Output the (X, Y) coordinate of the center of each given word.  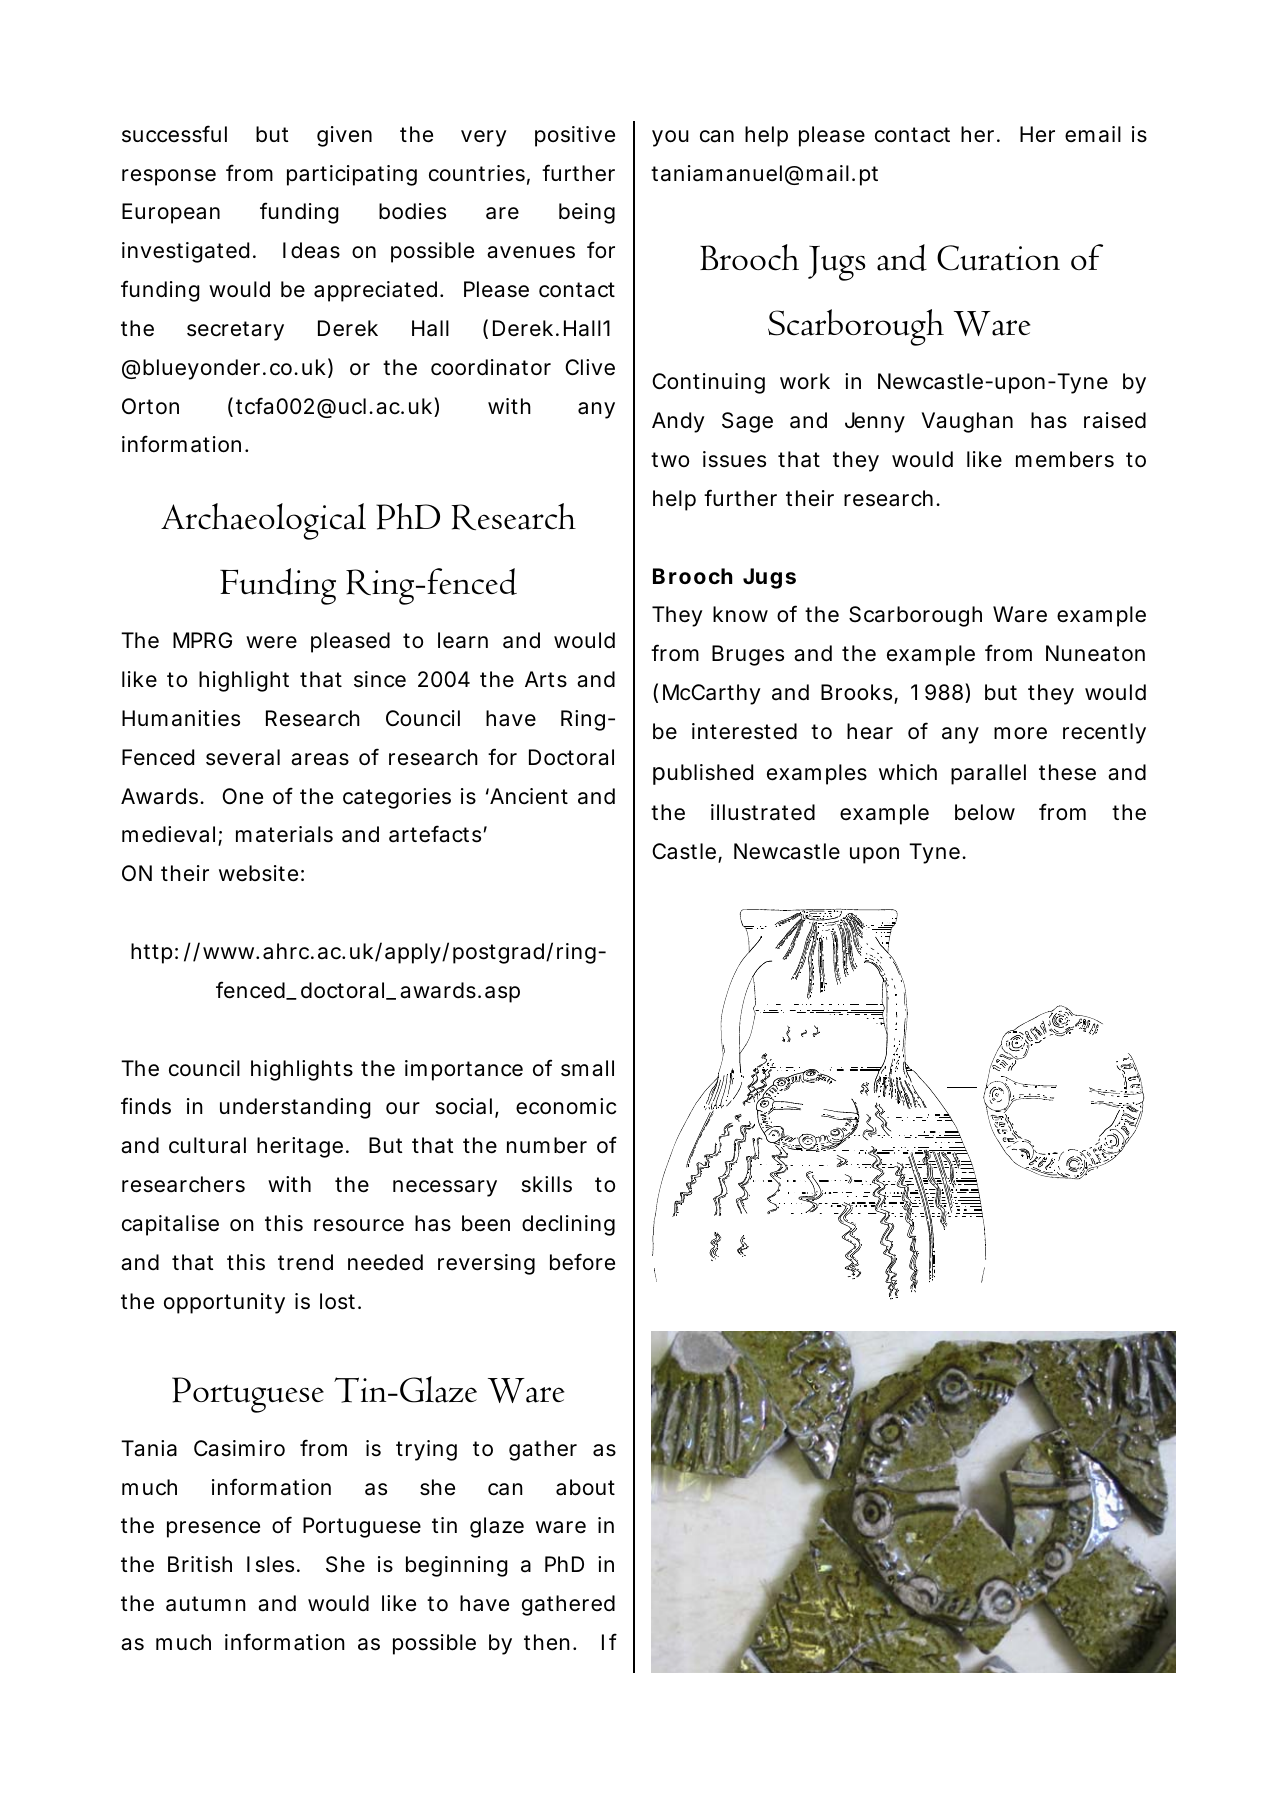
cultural (207, 1145)
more (1020, 733)
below (985, 812)
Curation (998, 258)
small (587, 1068)
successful (174, 134)
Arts (546, 679)
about (585, 1487)
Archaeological (263, 521)
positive (575, 136)
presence (213, 1529)
